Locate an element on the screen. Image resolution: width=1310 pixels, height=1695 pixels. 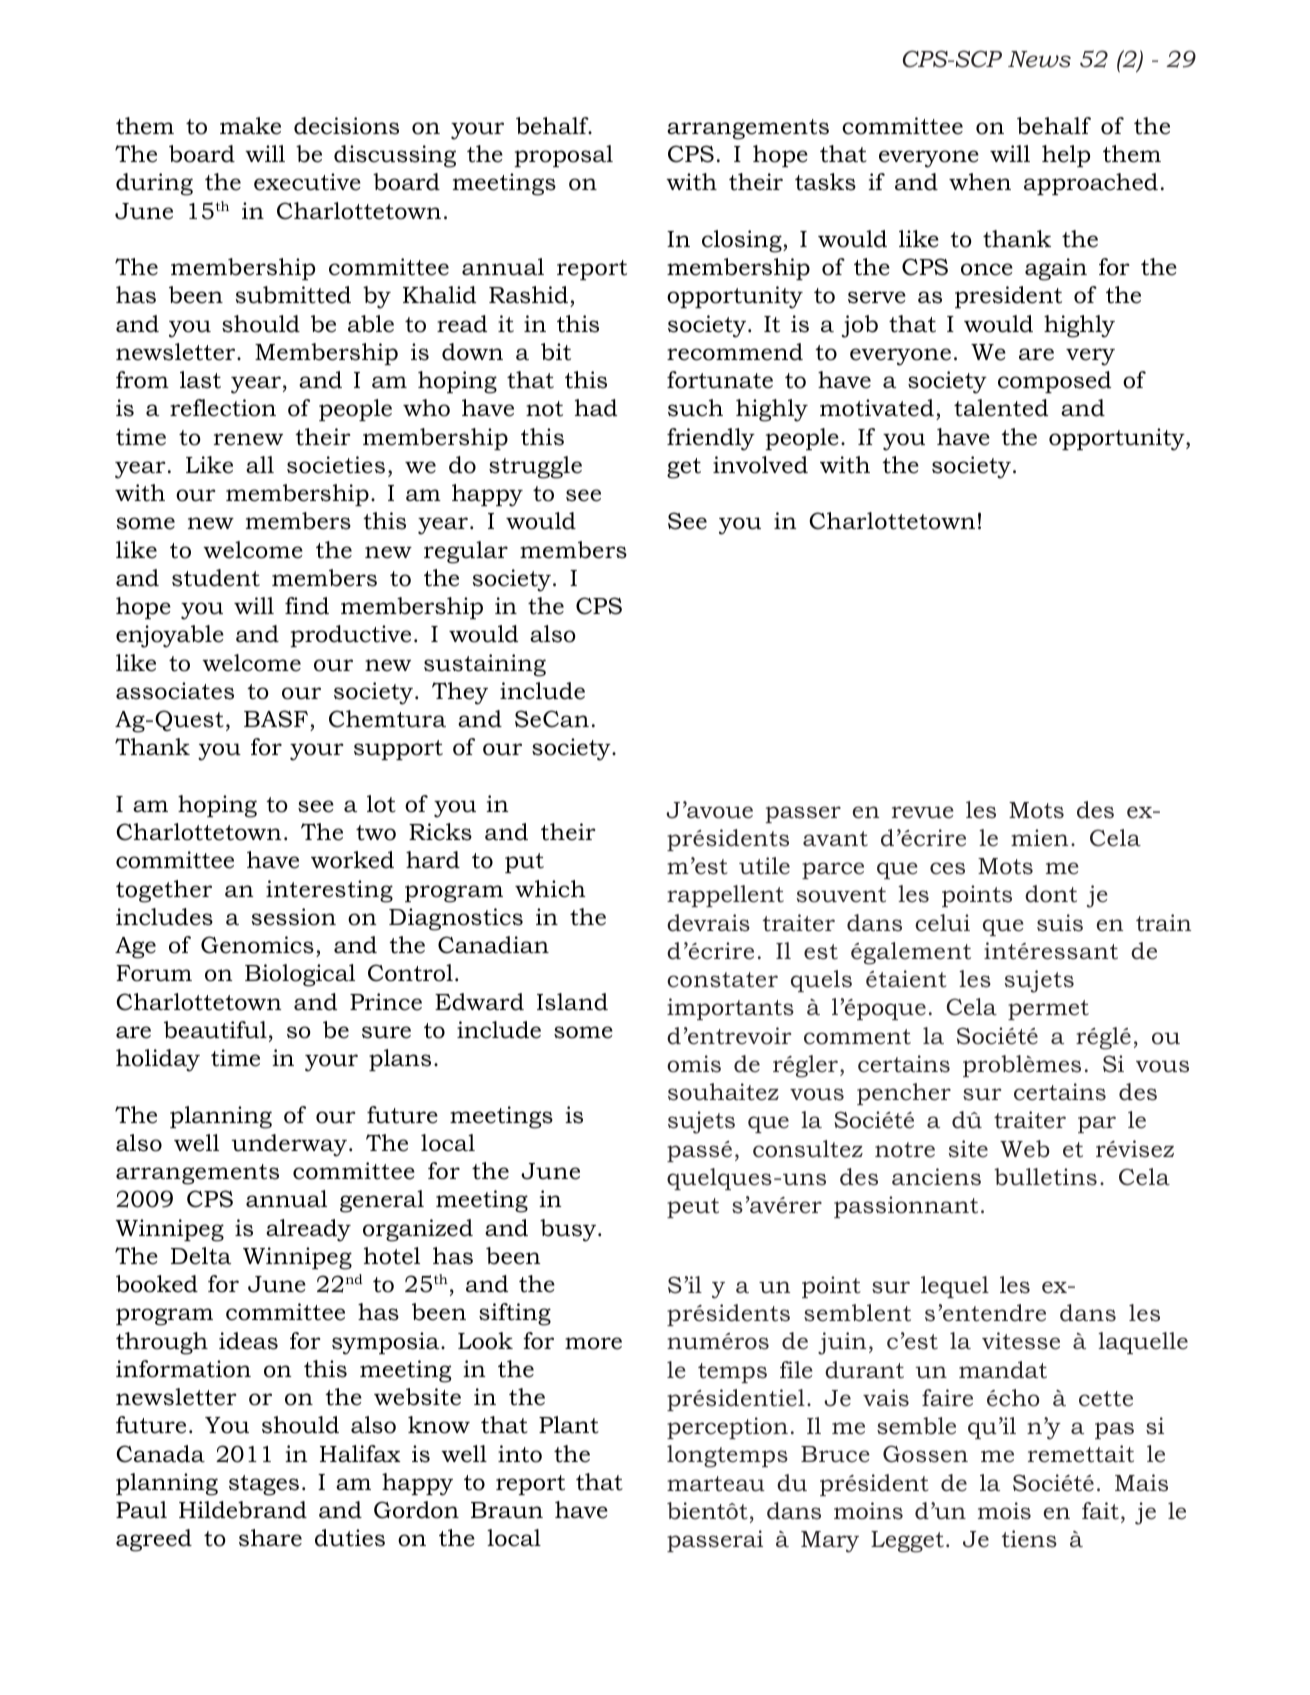
mien is located at coordinates (1039, 838).
